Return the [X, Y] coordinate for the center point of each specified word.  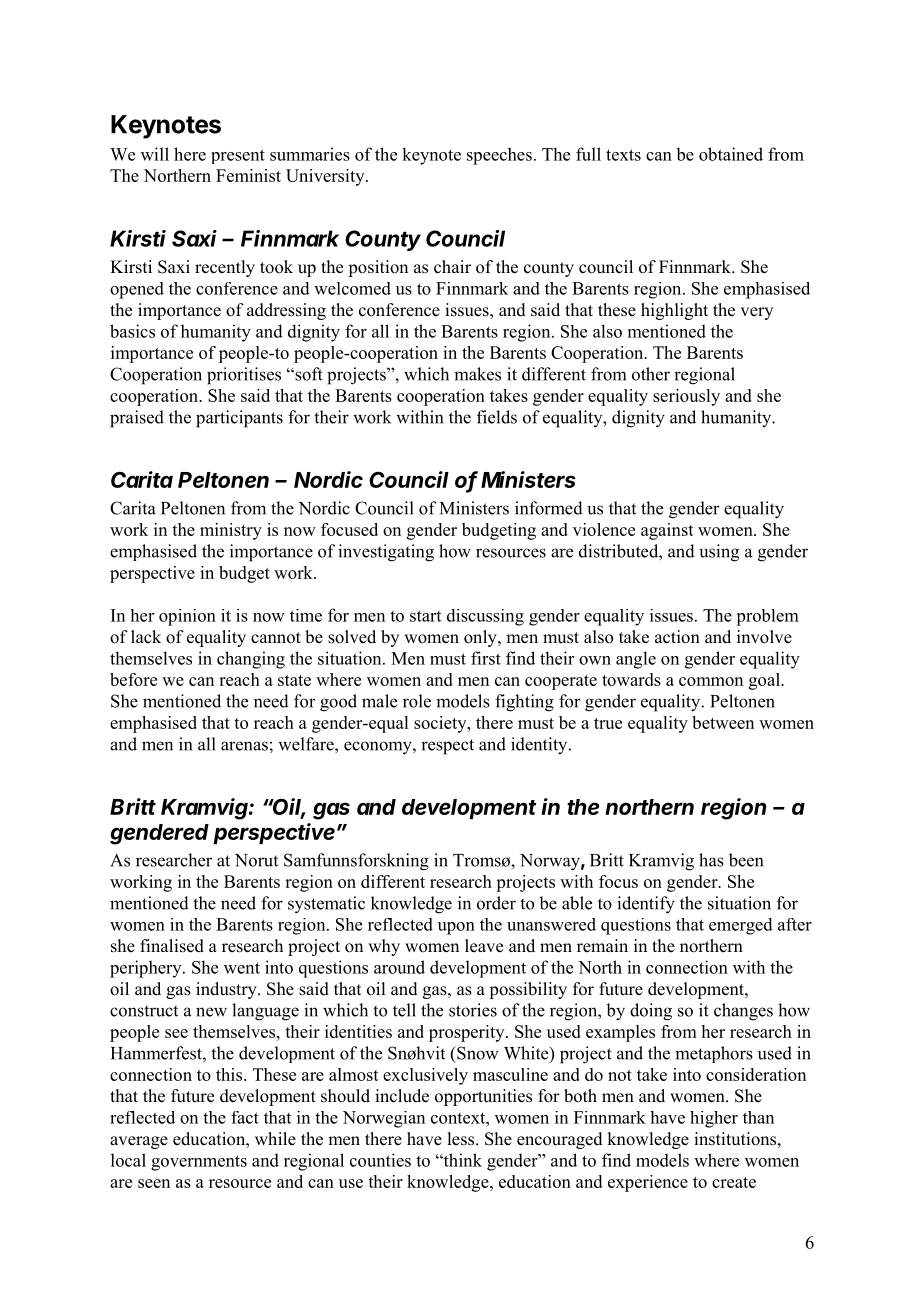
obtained [731, 154]
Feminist [248, 175]
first [486, 658]
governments [199, 1163]
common [711, 681]
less [460, 1139]
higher [714, 1119]
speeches [499, 156]
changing [251, 660]
